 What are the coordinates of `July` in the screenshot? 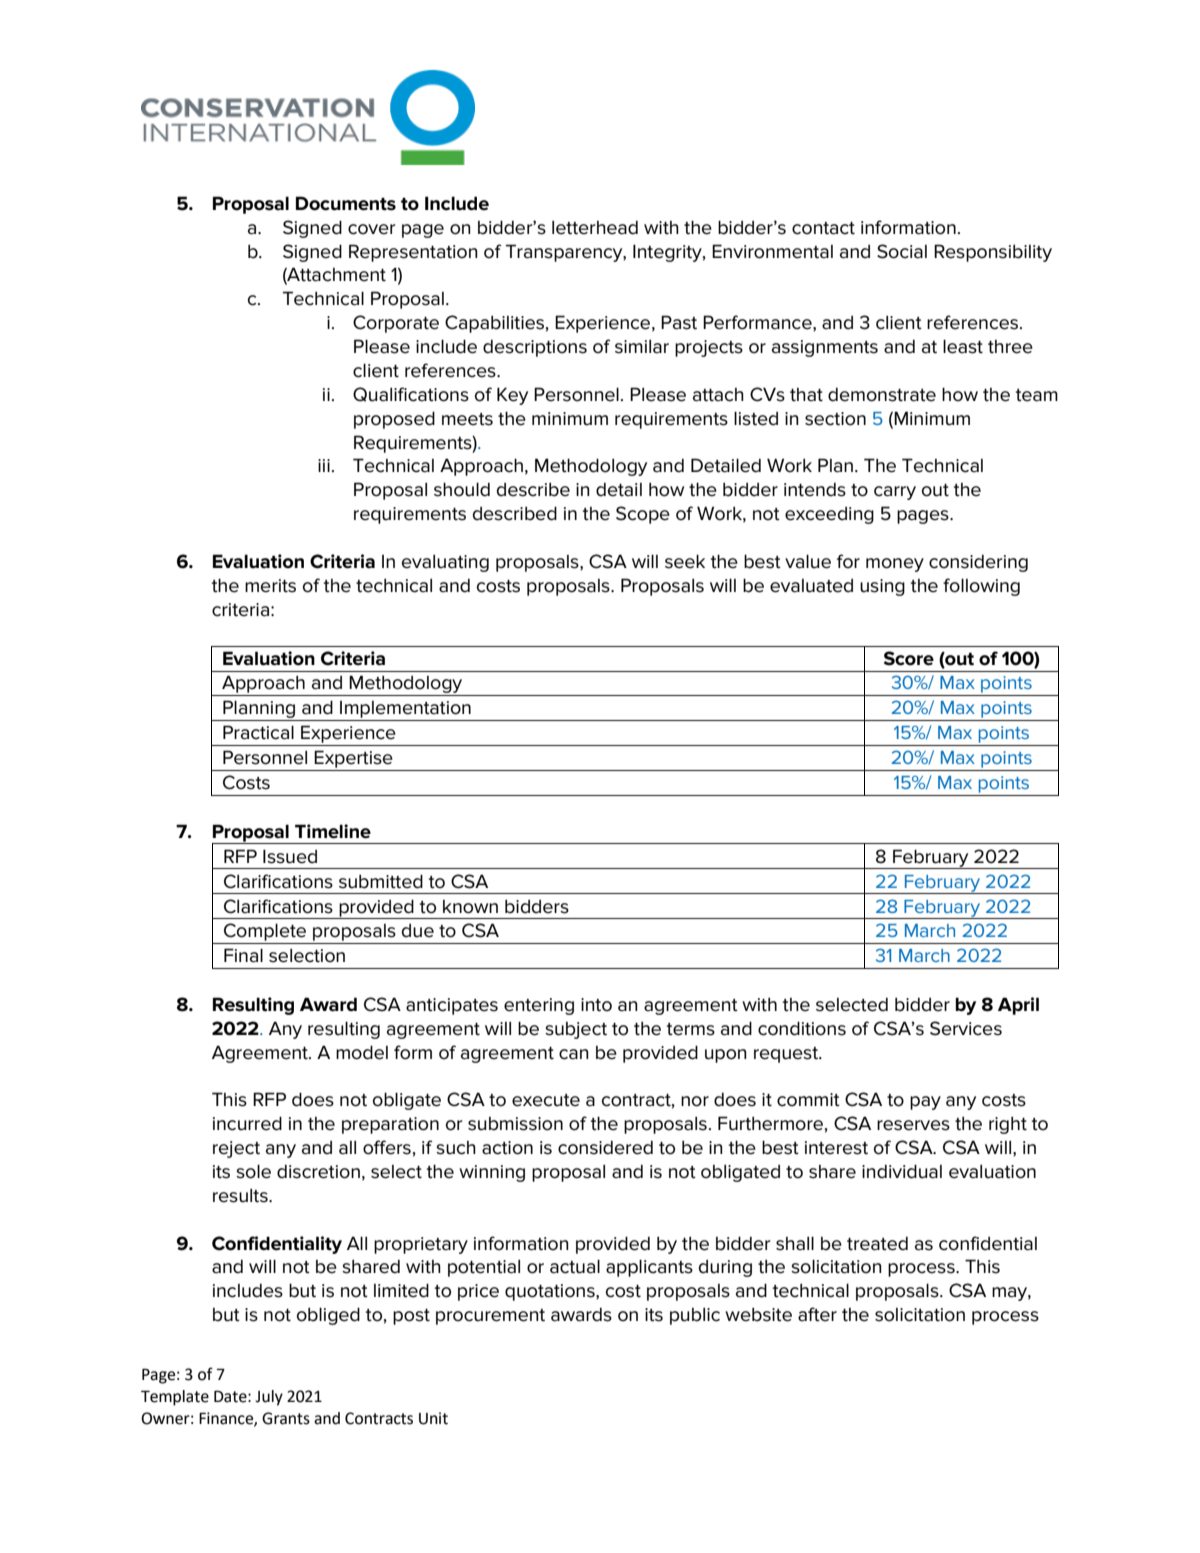 It's located at (269, 1398).
